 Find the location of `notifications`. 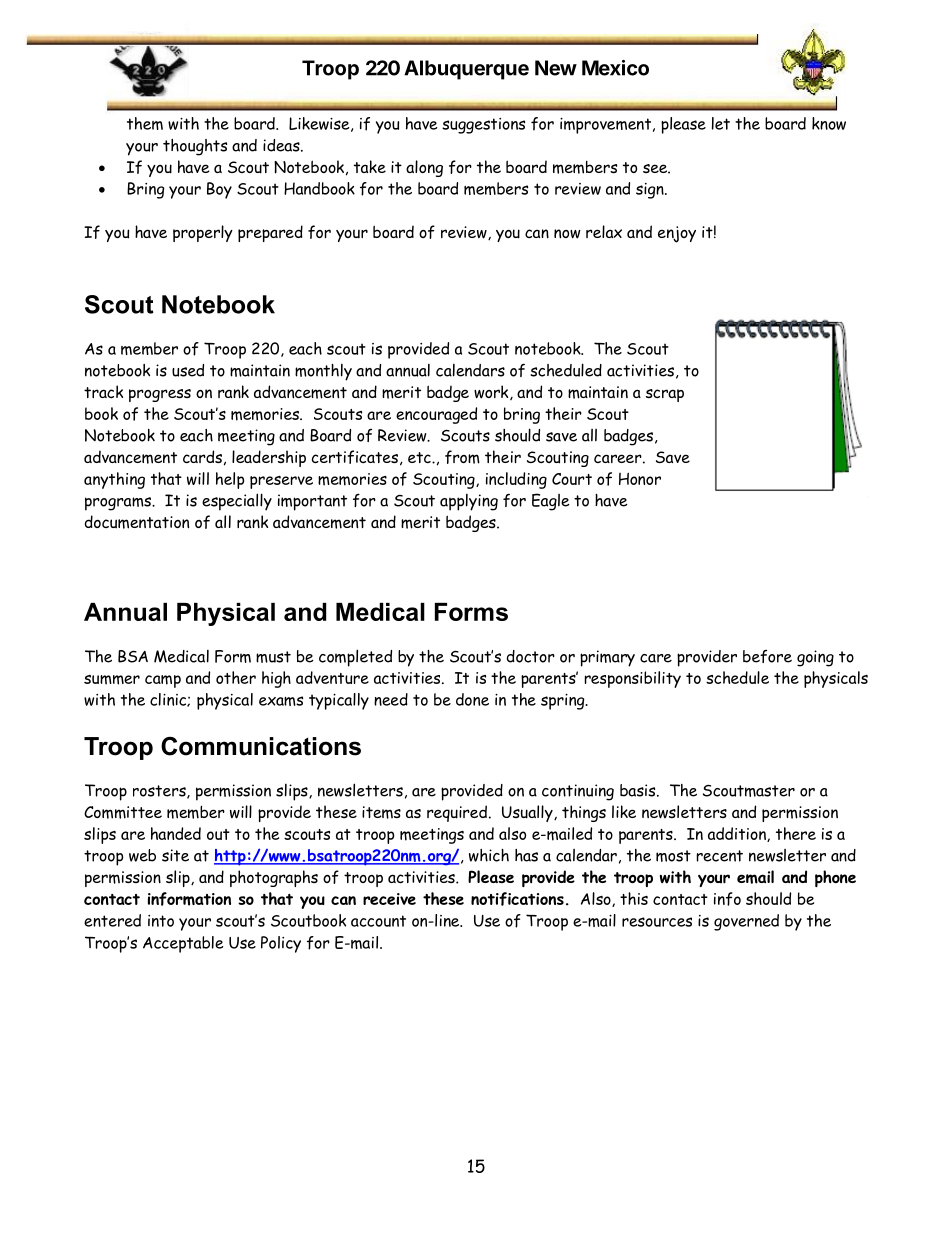

notifications is located at coordinates (517, 899).
